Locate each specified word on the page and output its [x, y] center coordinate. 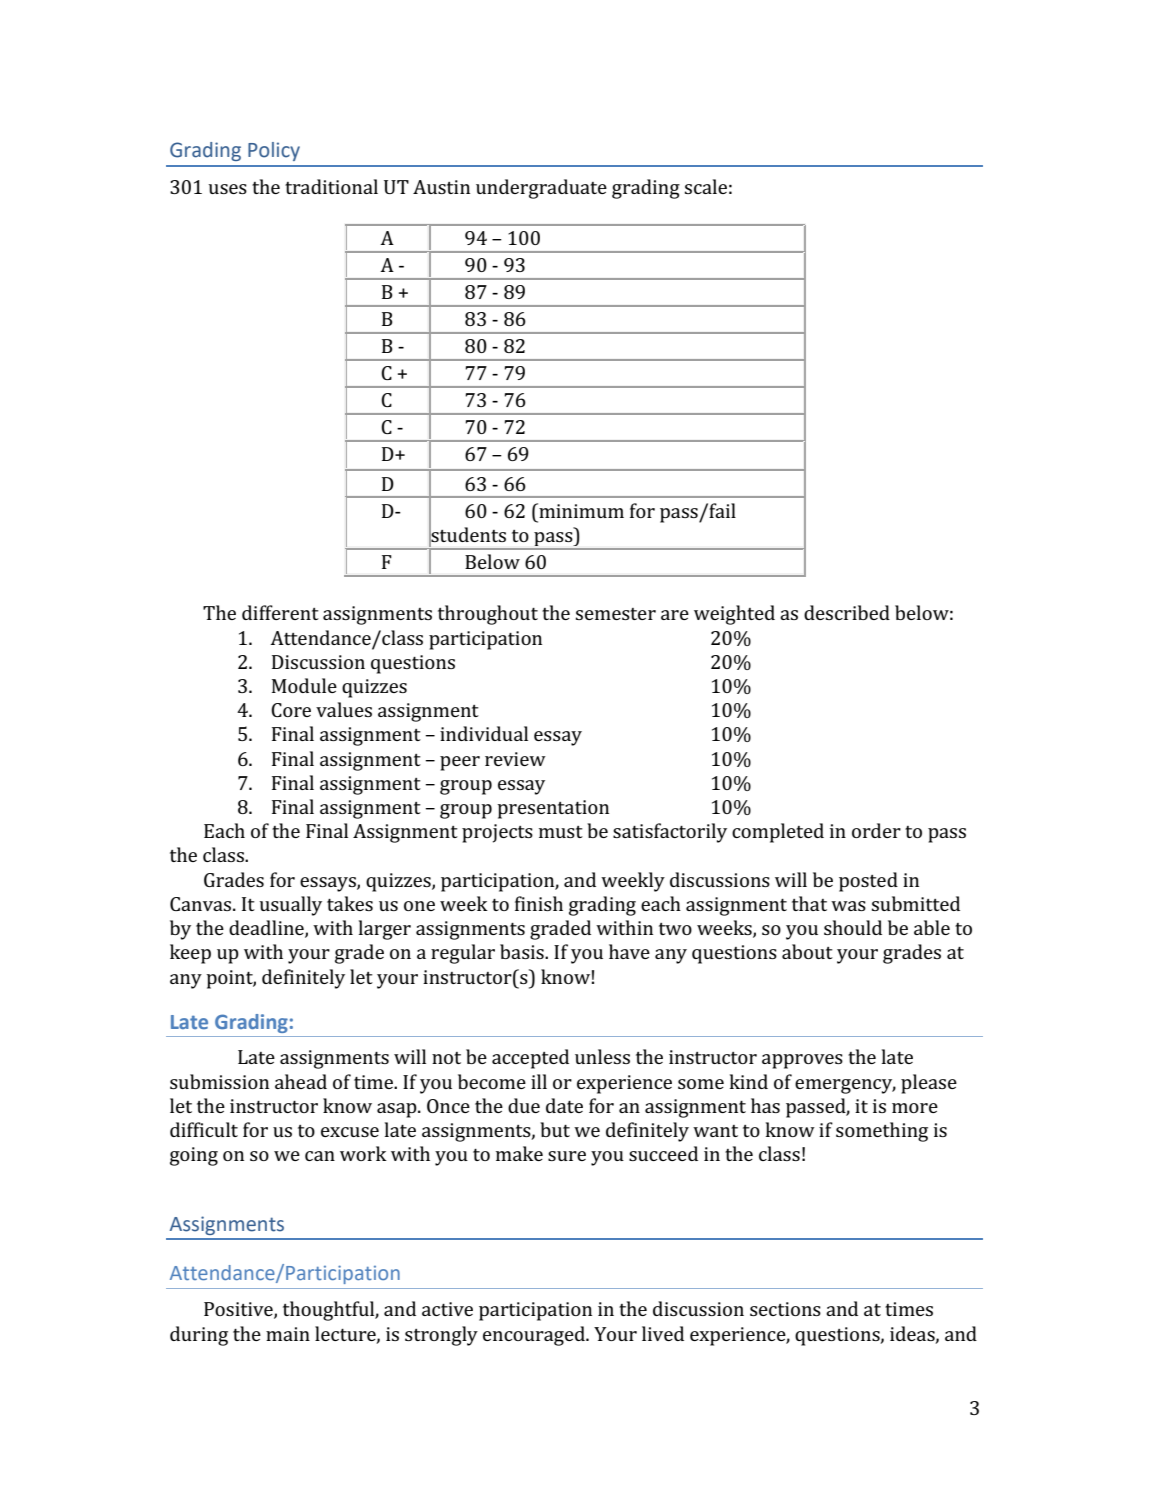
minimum [580, 510]
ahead [301, 1081]
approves [802, 1061]
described [847, 612]
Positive [239, 1310]
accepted [530, 1059]
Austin [441, 187]
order [876, 830]
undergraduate [541, 189]
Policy [274, 151]
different [280, 612]
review [515, 759]
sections [785, 1309]
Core [291, 710]
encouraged [535, 1336]
